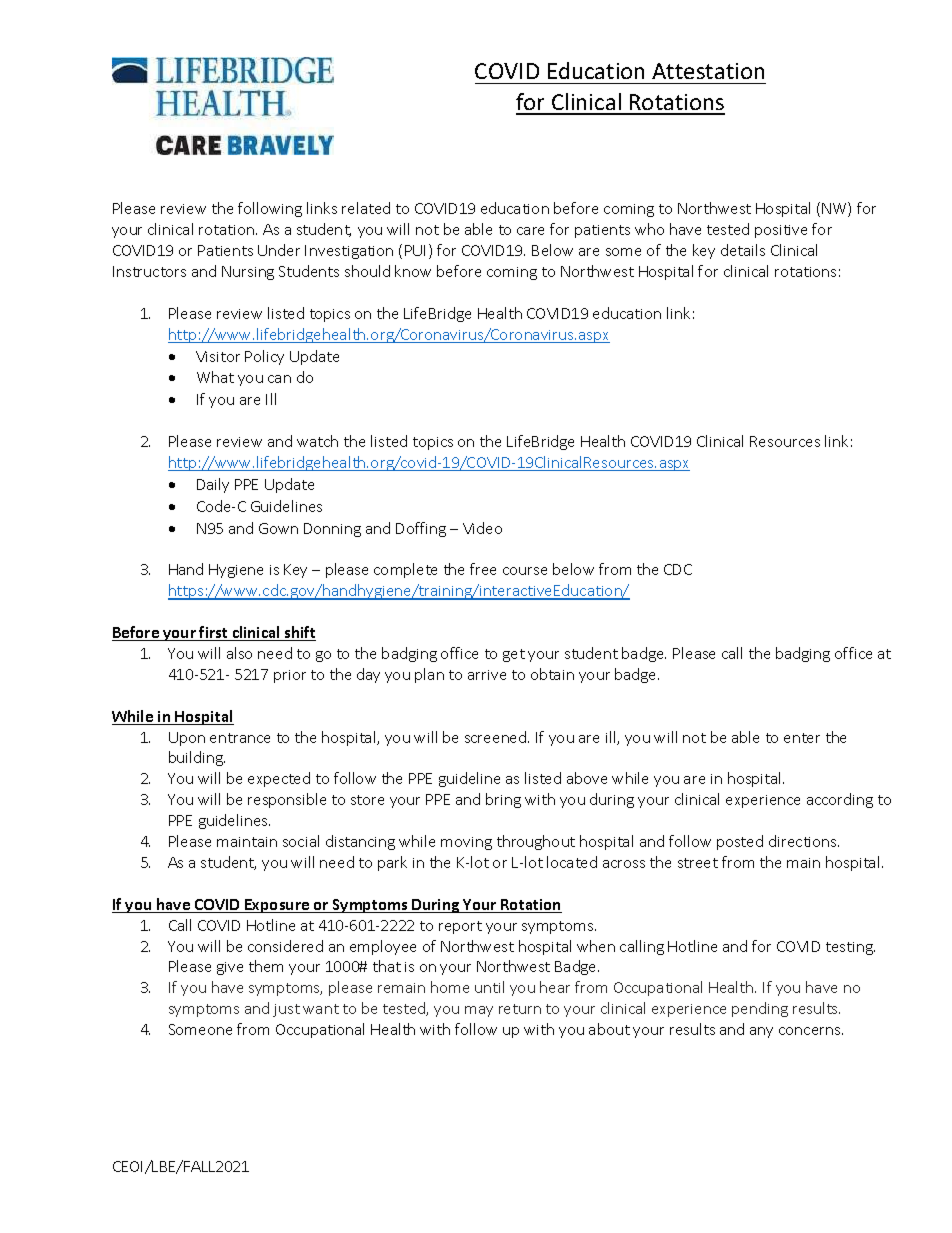  Describe the element at coordinates (503, 800) in the screenshot. I see `bring` at that location.
